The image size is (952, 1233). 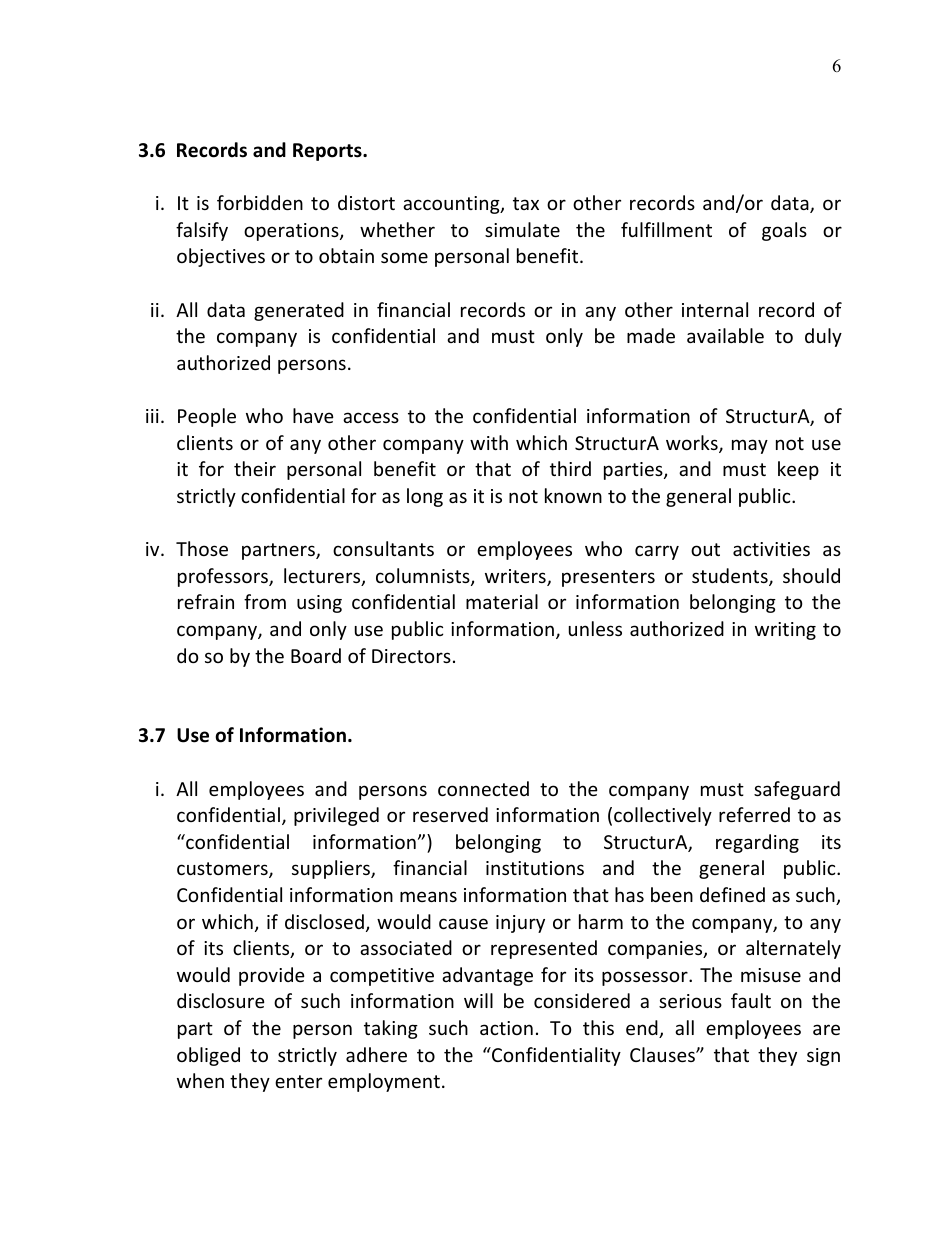 I want to click on safeguard, so click(x=797, y=790).
